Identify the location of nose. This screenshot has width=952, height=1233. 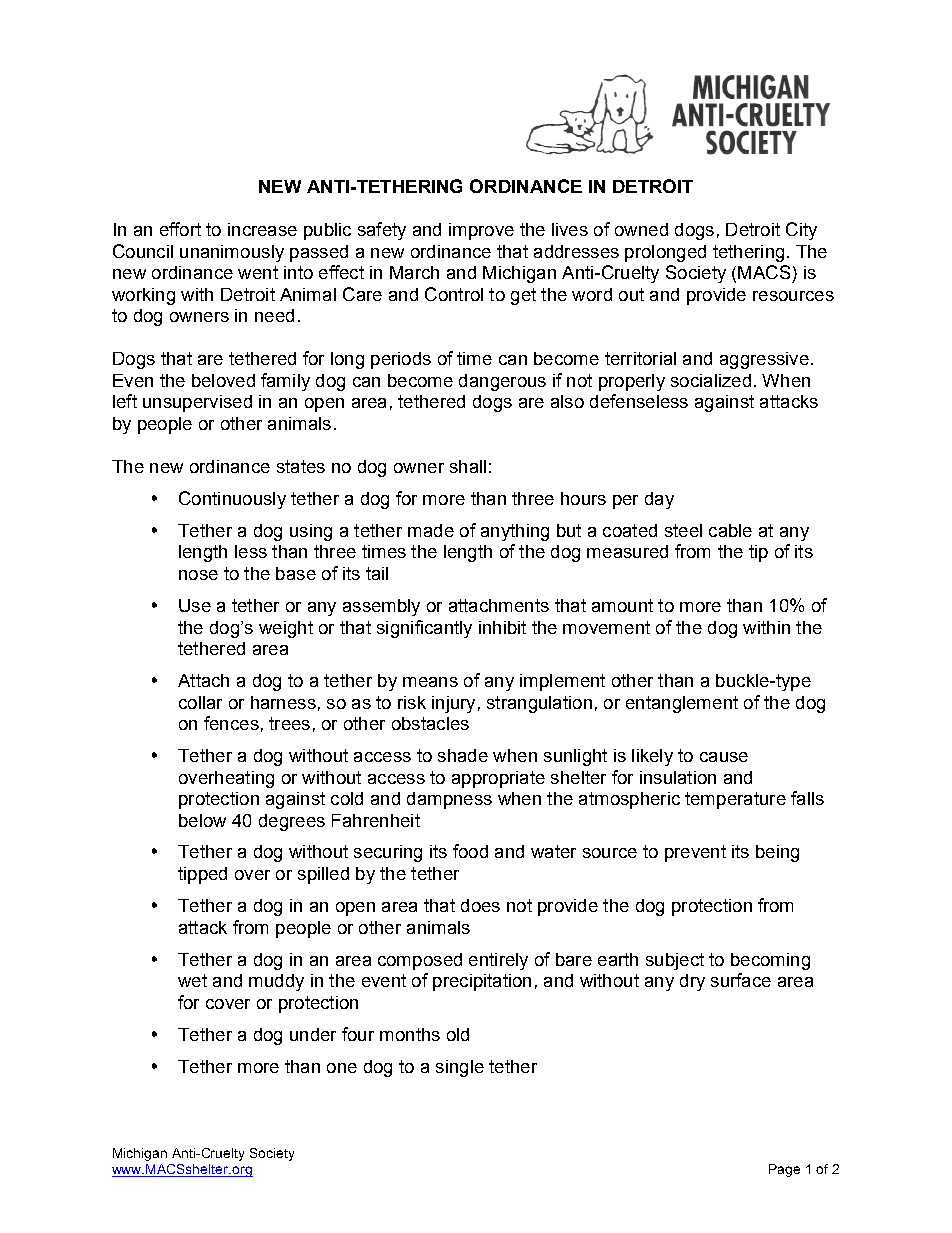
(198, 575).
